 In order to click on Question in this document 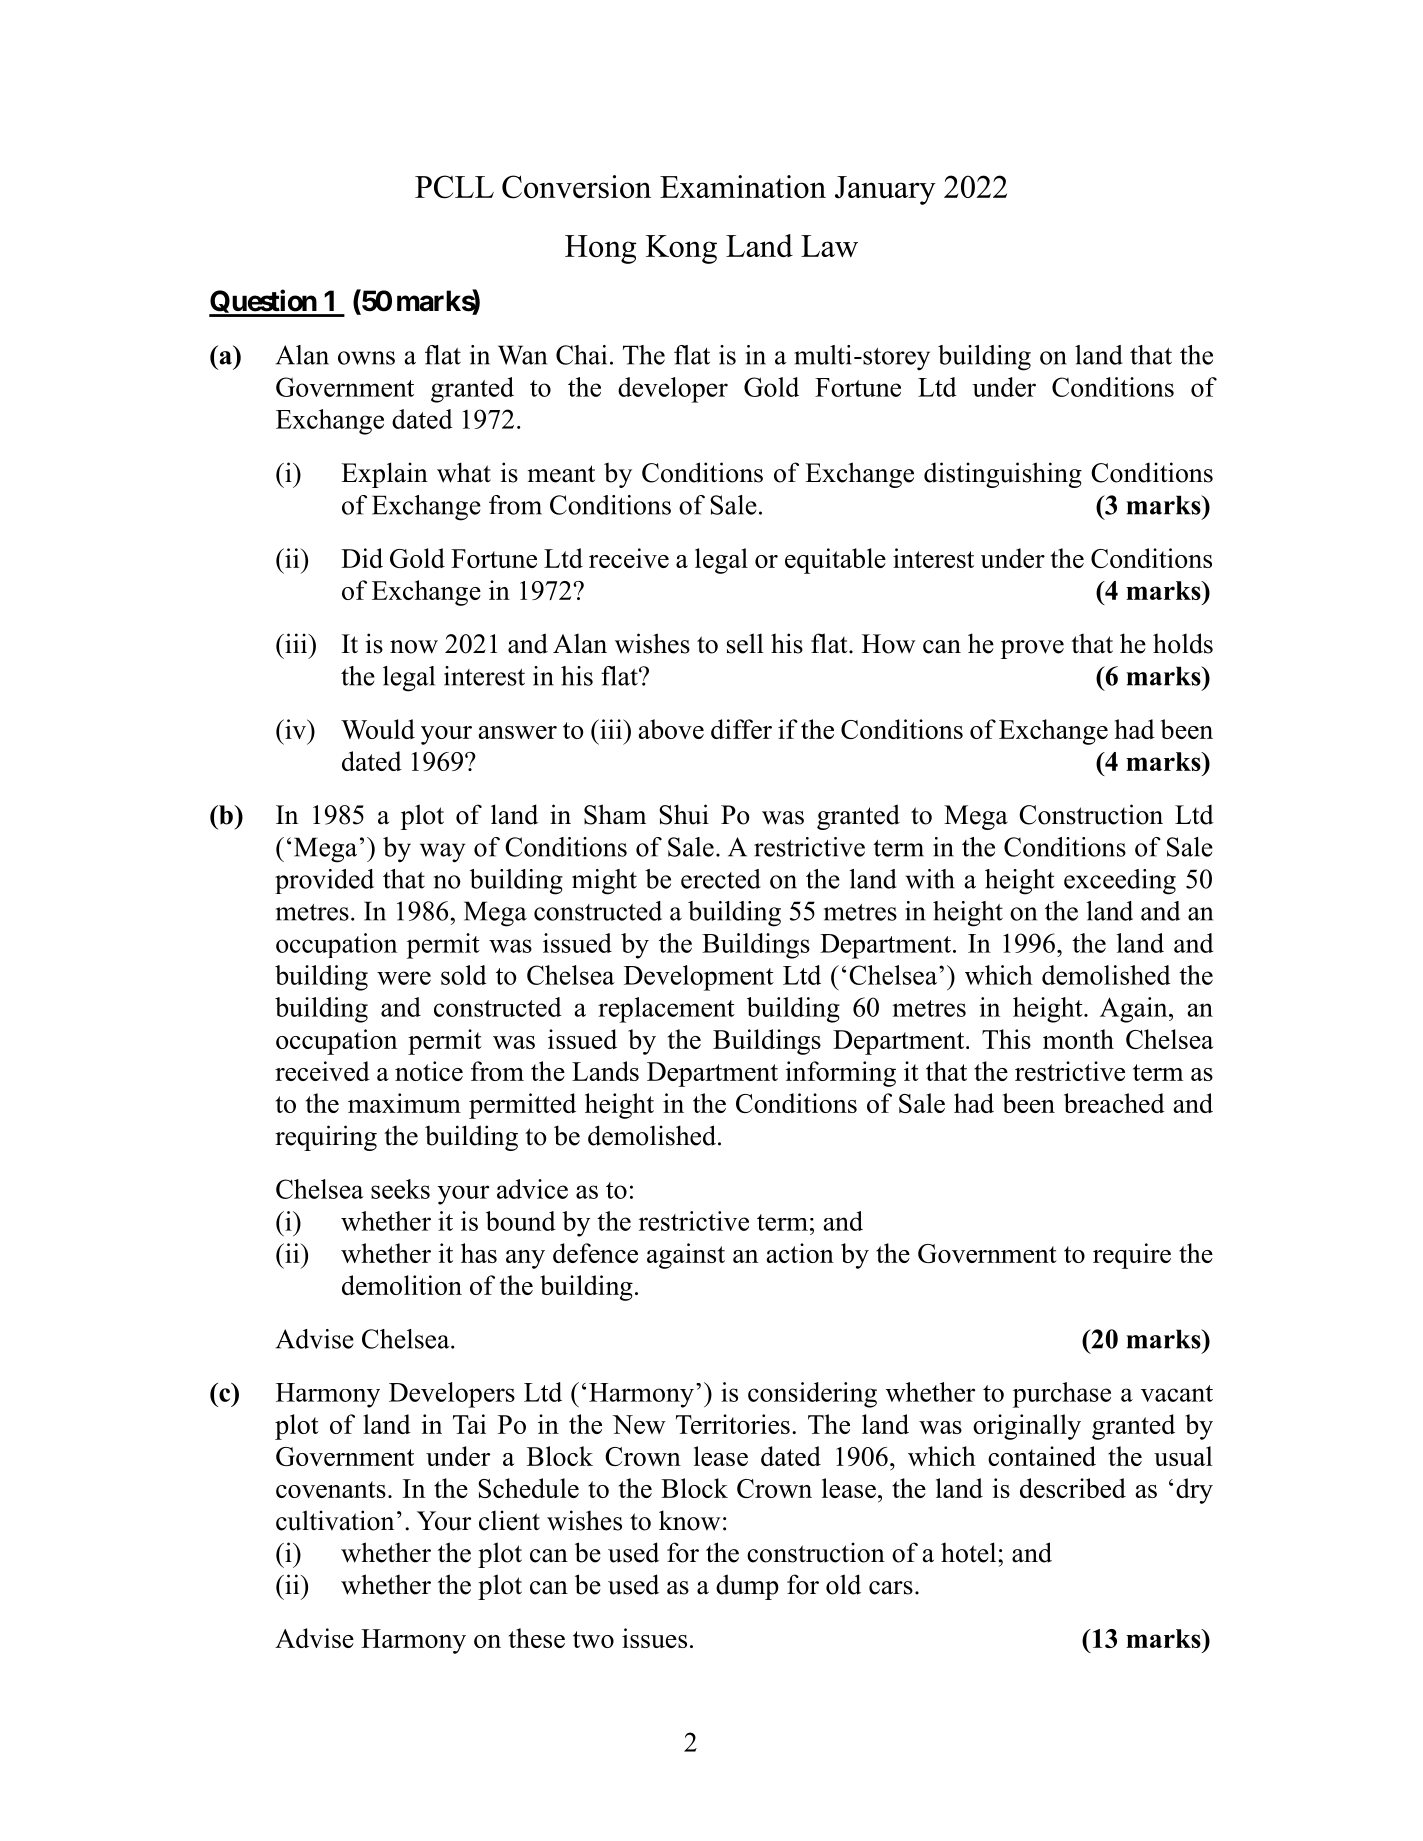, I will do `click(263, 303)`.
